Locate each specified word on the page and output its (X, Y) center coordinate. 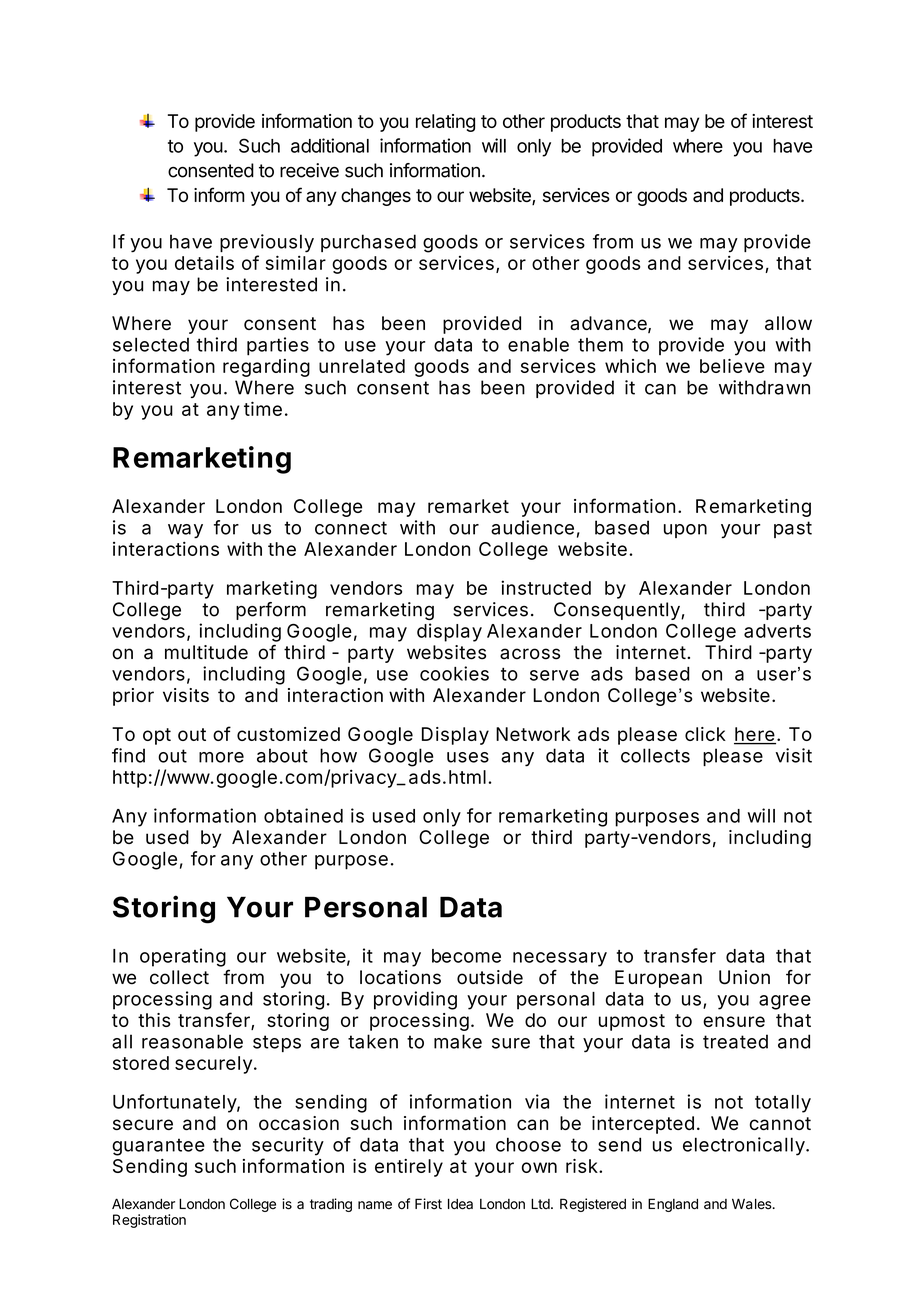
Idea (460, 1204)
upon (685, 531)
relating (445, 123)
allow (788, 323)
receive (309, 170)
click (705, 734)
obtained (303, 815)
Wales (752, 1204)
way (185, 531)
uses (468, 757)
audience (532, 527)
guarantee (158, 1147)
